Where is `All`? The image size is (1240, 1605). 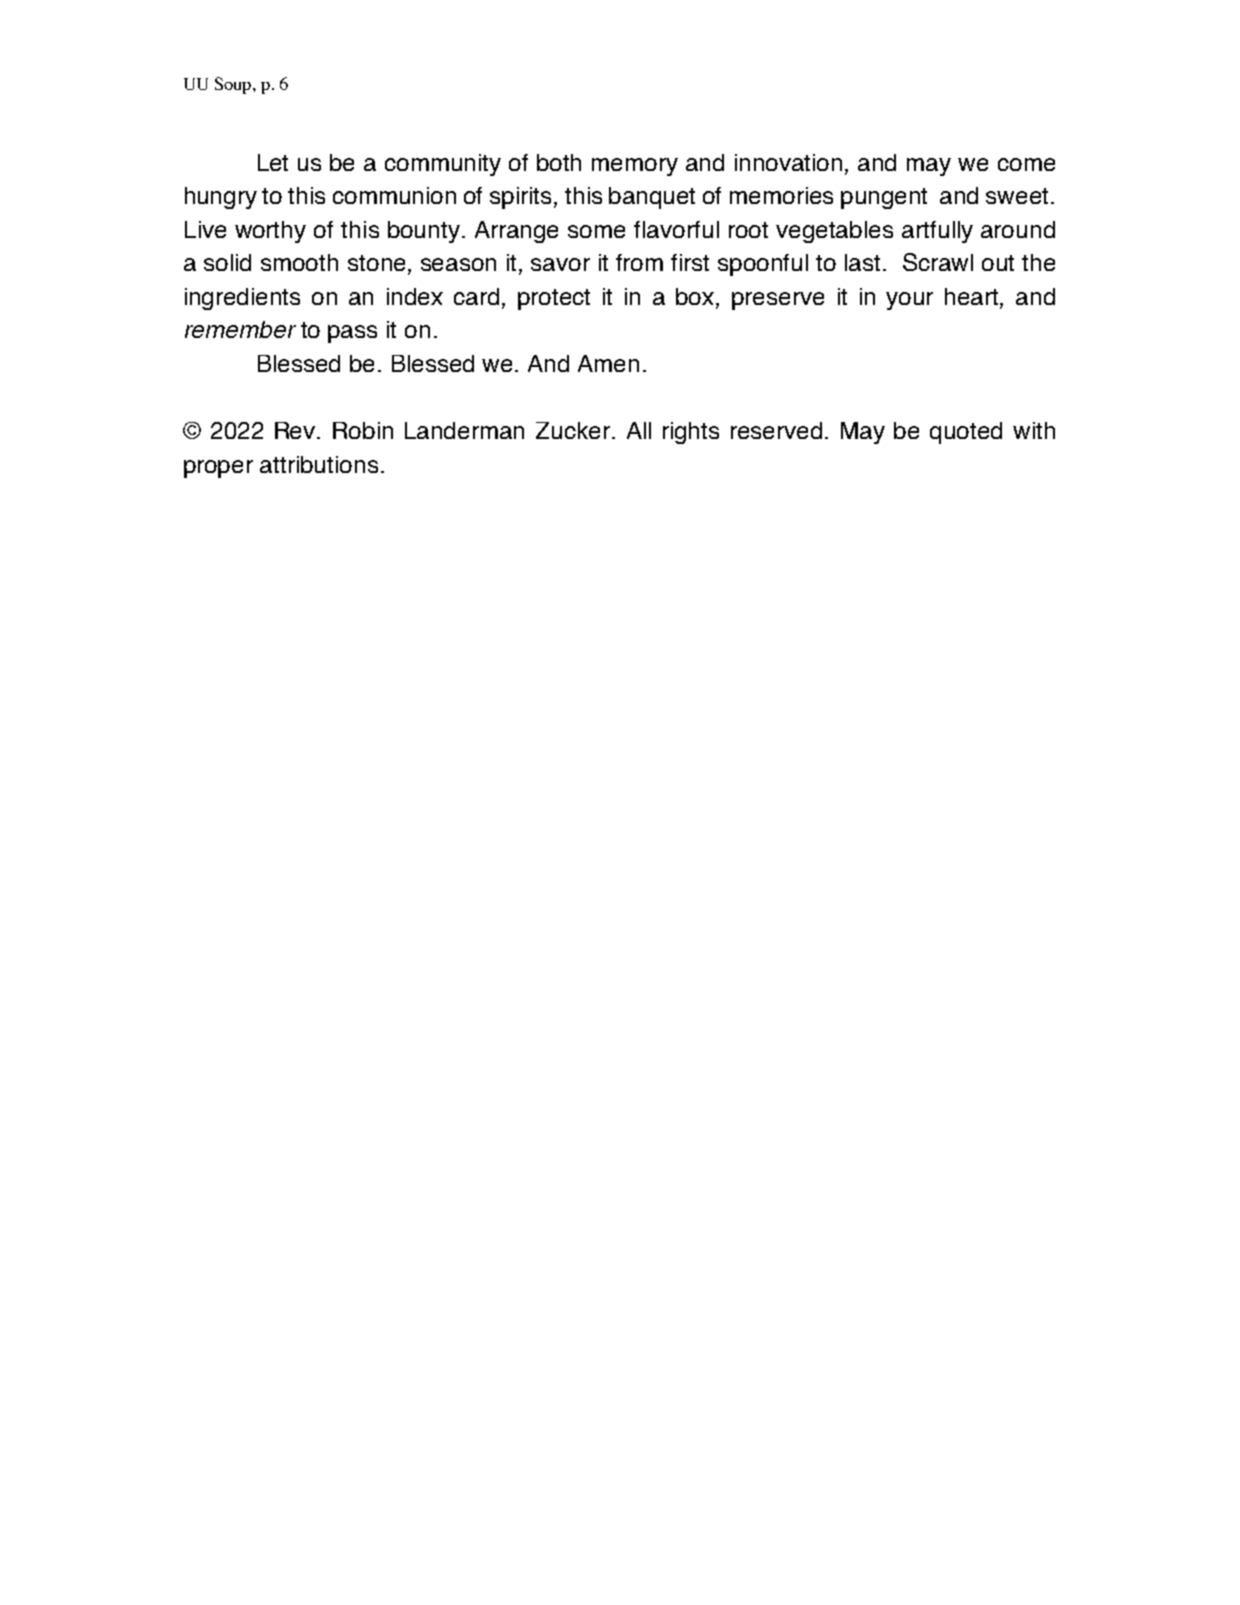 All is located at coordinates (639, 430).
